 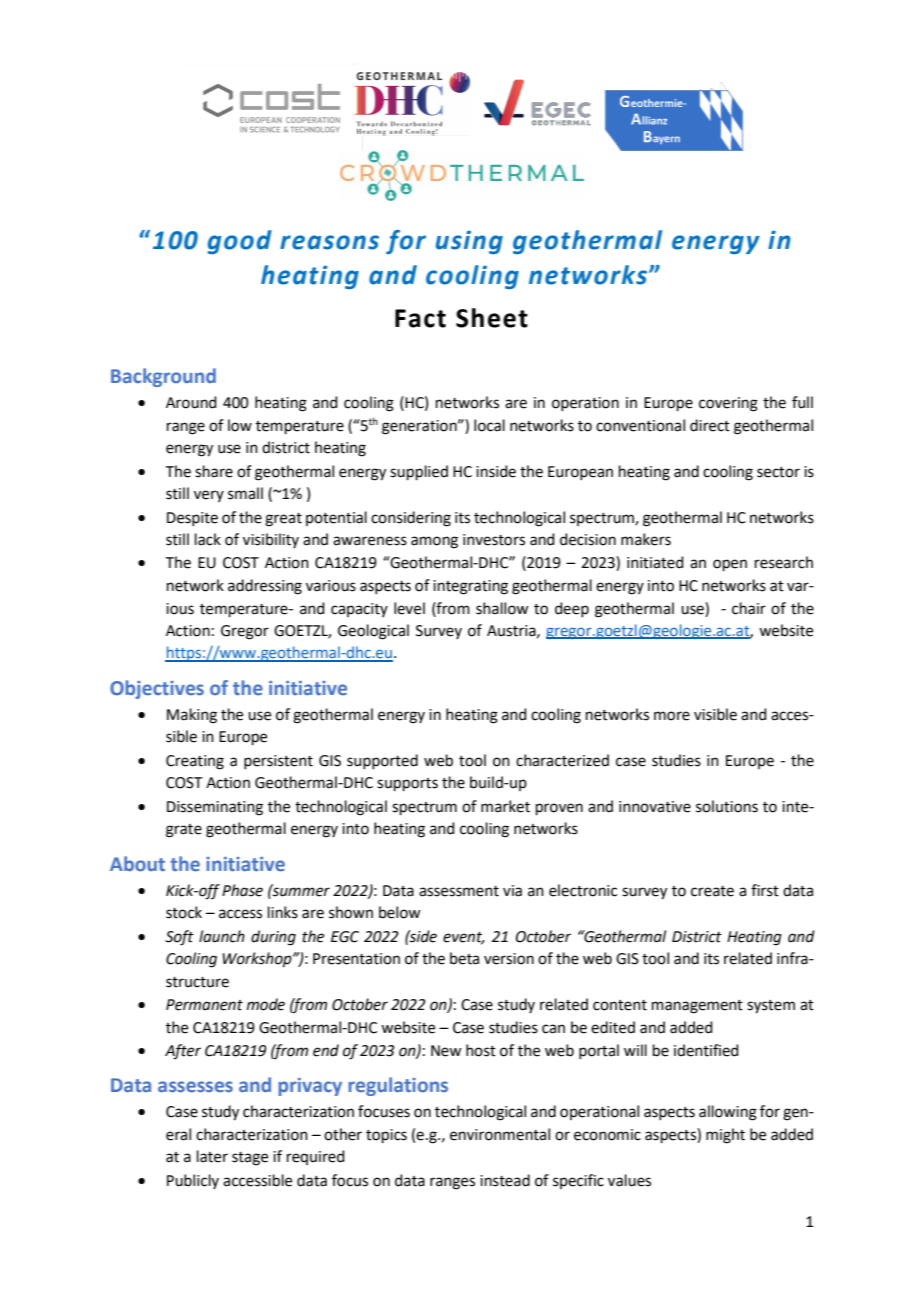 What do you see at coordinates (469, 242) in the screenshot?
I see `using` at bounding box center [469, 242].
